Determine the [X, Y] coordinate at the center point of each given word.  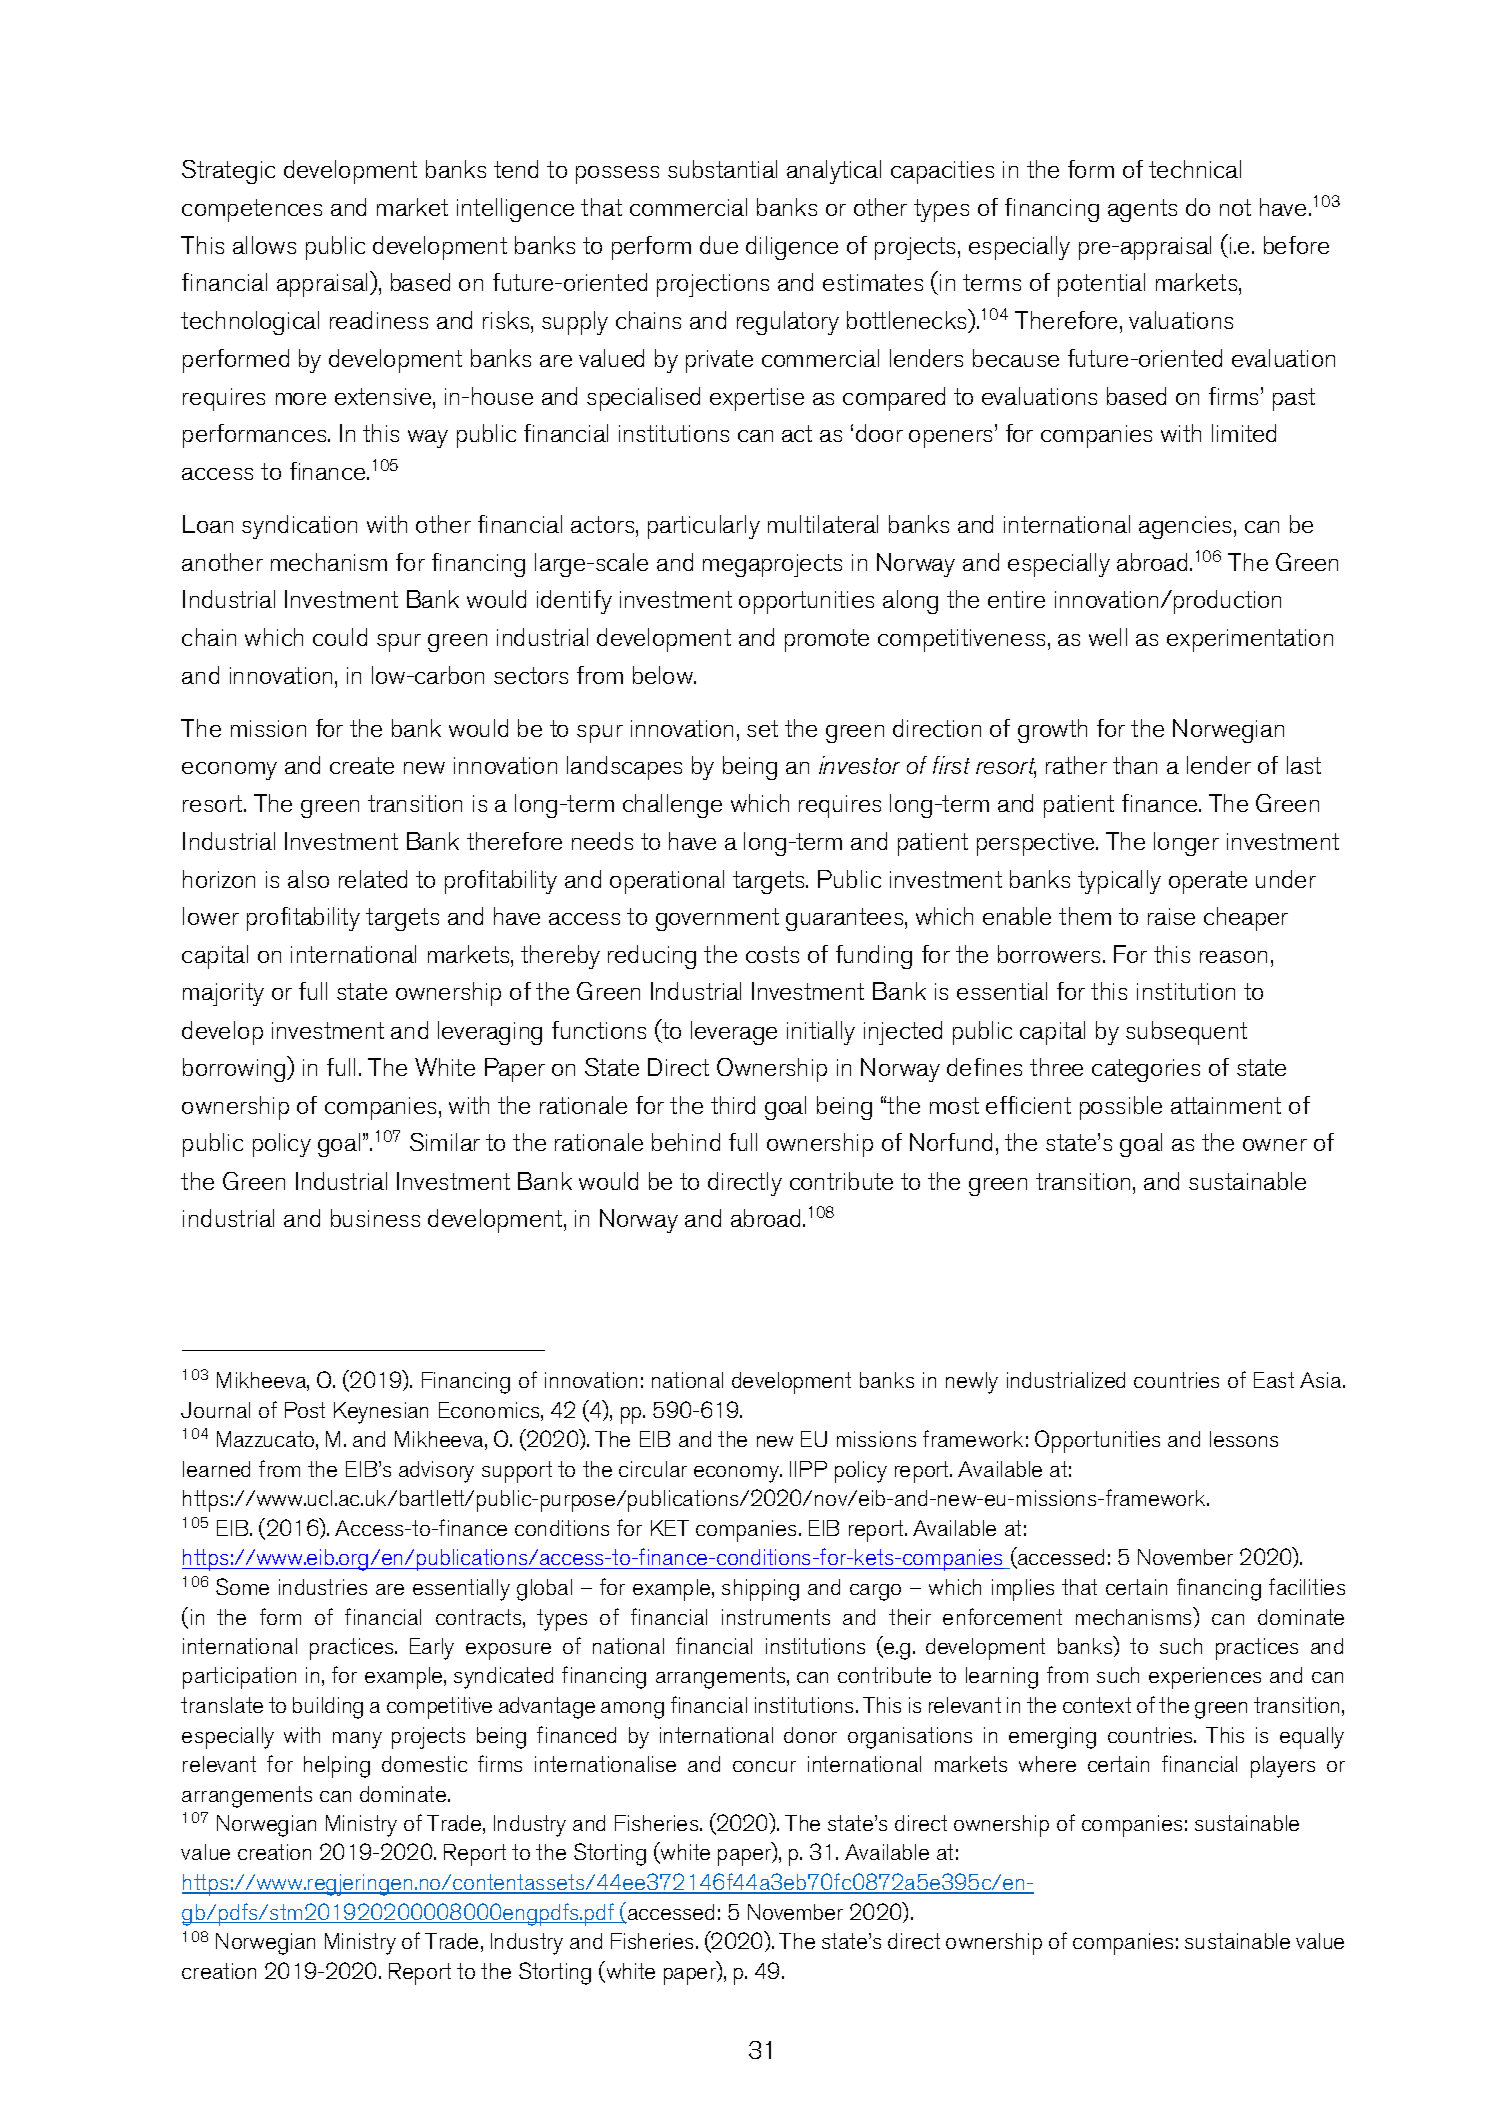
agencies [1185, 527]
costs [772, 954]
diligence [792, 248]
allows [264, 245]
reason [1233, 957]
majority [223, 994]
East [1274, 1380]
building [328, 1708]
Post [305, 1410]
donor [810, 1735]
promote [827, 640]
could [340, 637]
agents [1142, 210]
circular [653, 1469]
